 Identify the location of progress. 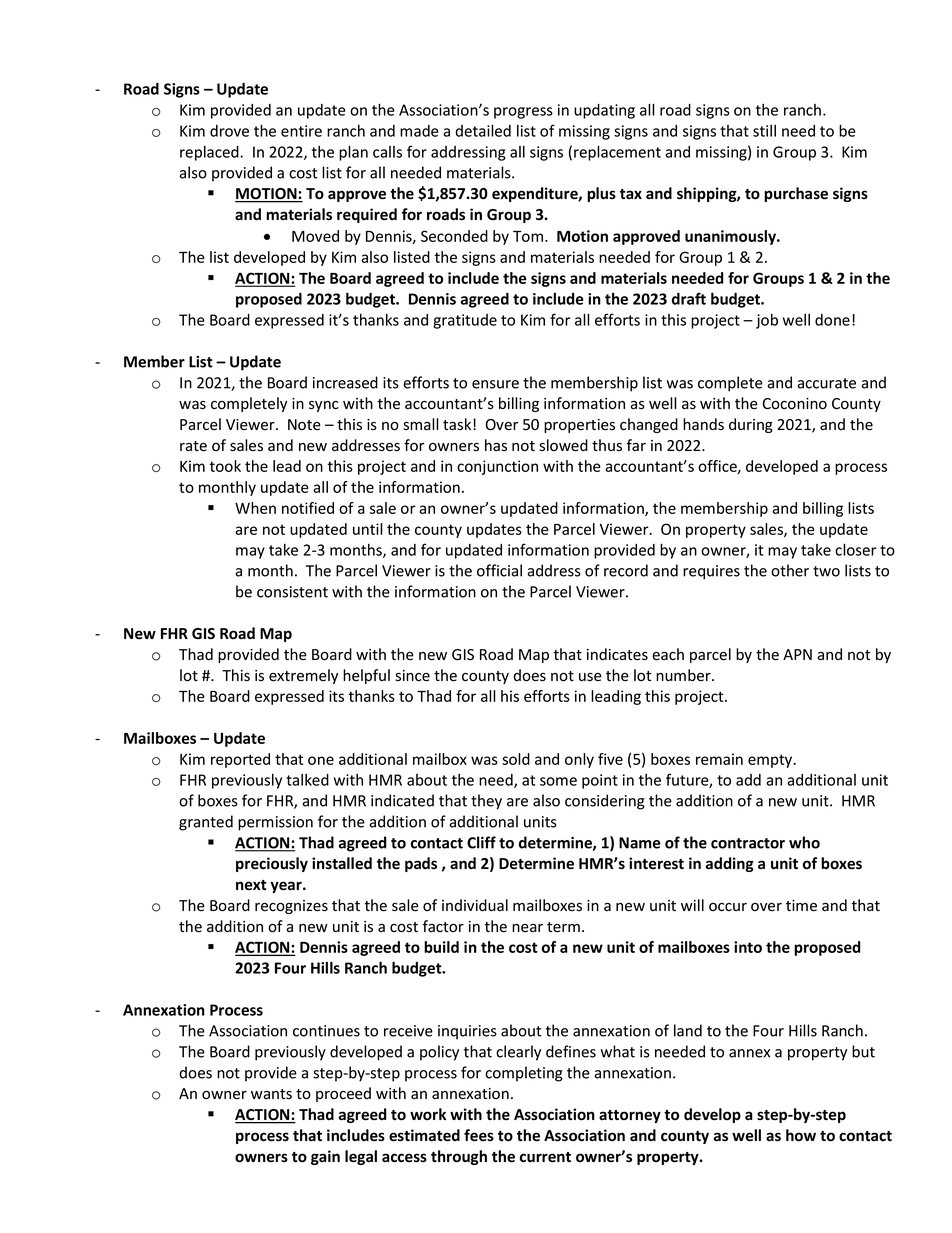
(523, 113).
